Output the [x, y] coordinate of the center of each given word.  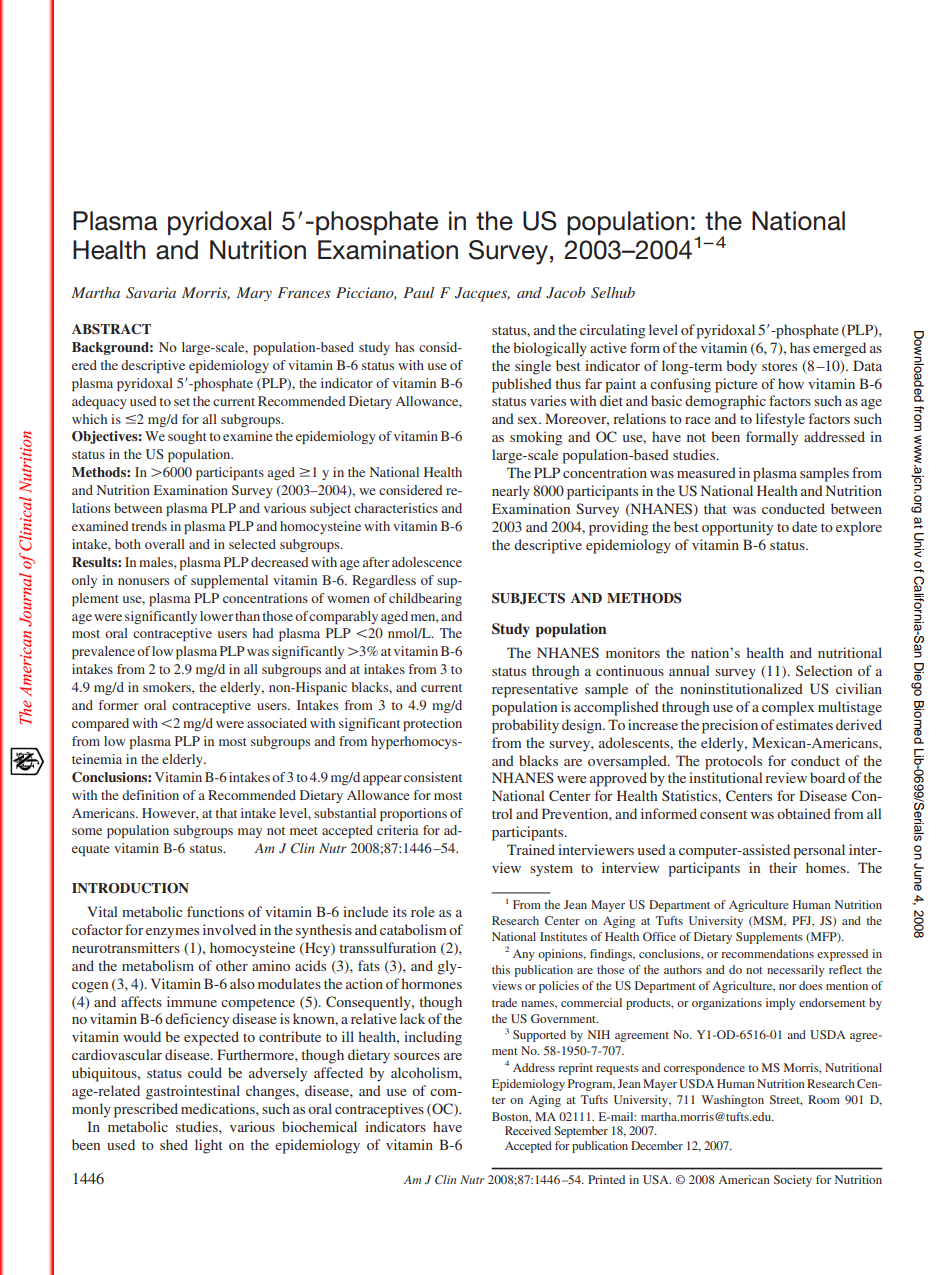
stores [779, 366]
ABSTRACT [111, 329]
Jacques [482, 294]
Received [528, 1130]
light [209, 1146]
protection [432, 725]
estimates [804, 724]
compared [100, 725]
